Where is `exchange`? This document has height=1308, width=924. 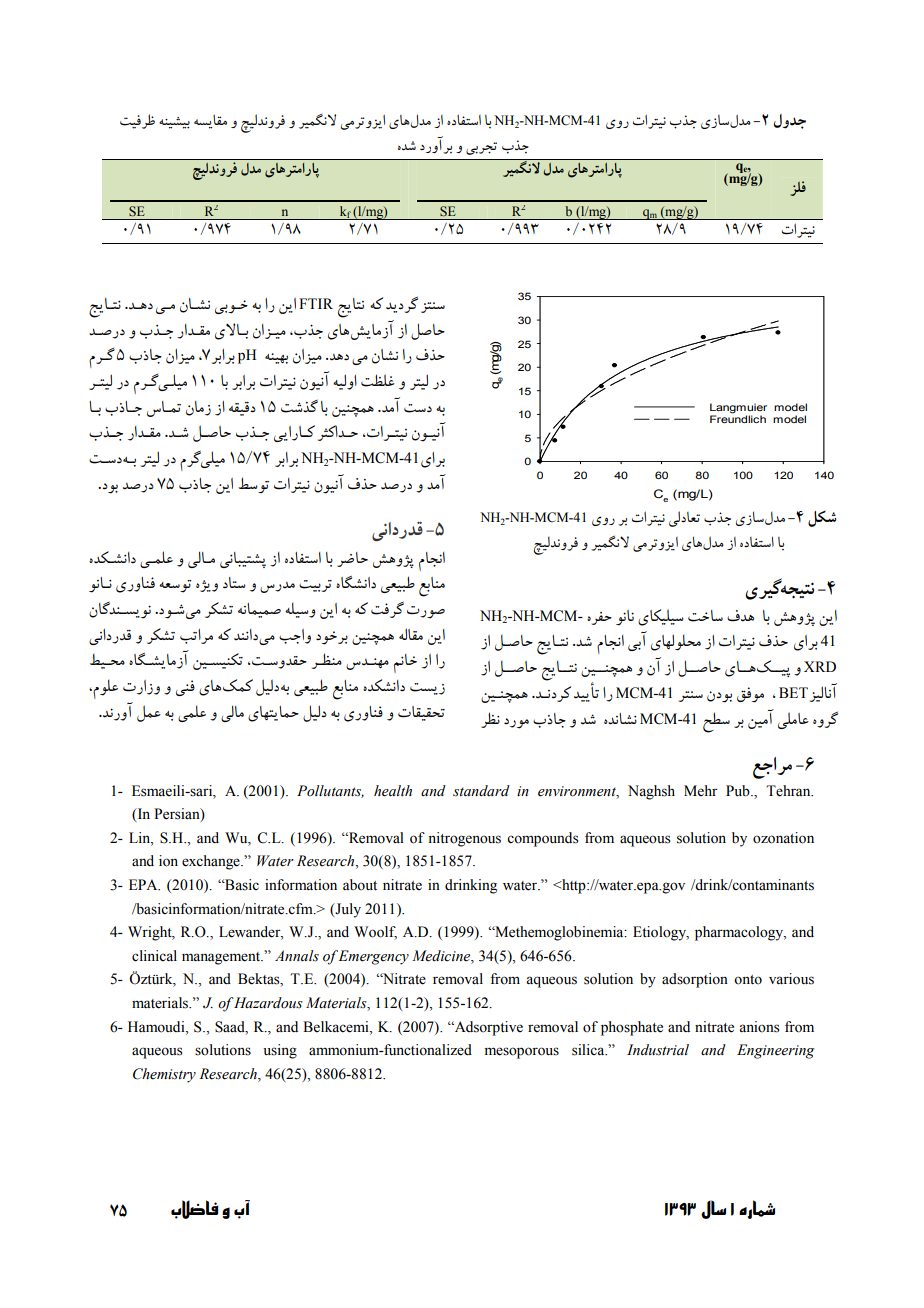 exchange is located at coordinates (212, 862).
